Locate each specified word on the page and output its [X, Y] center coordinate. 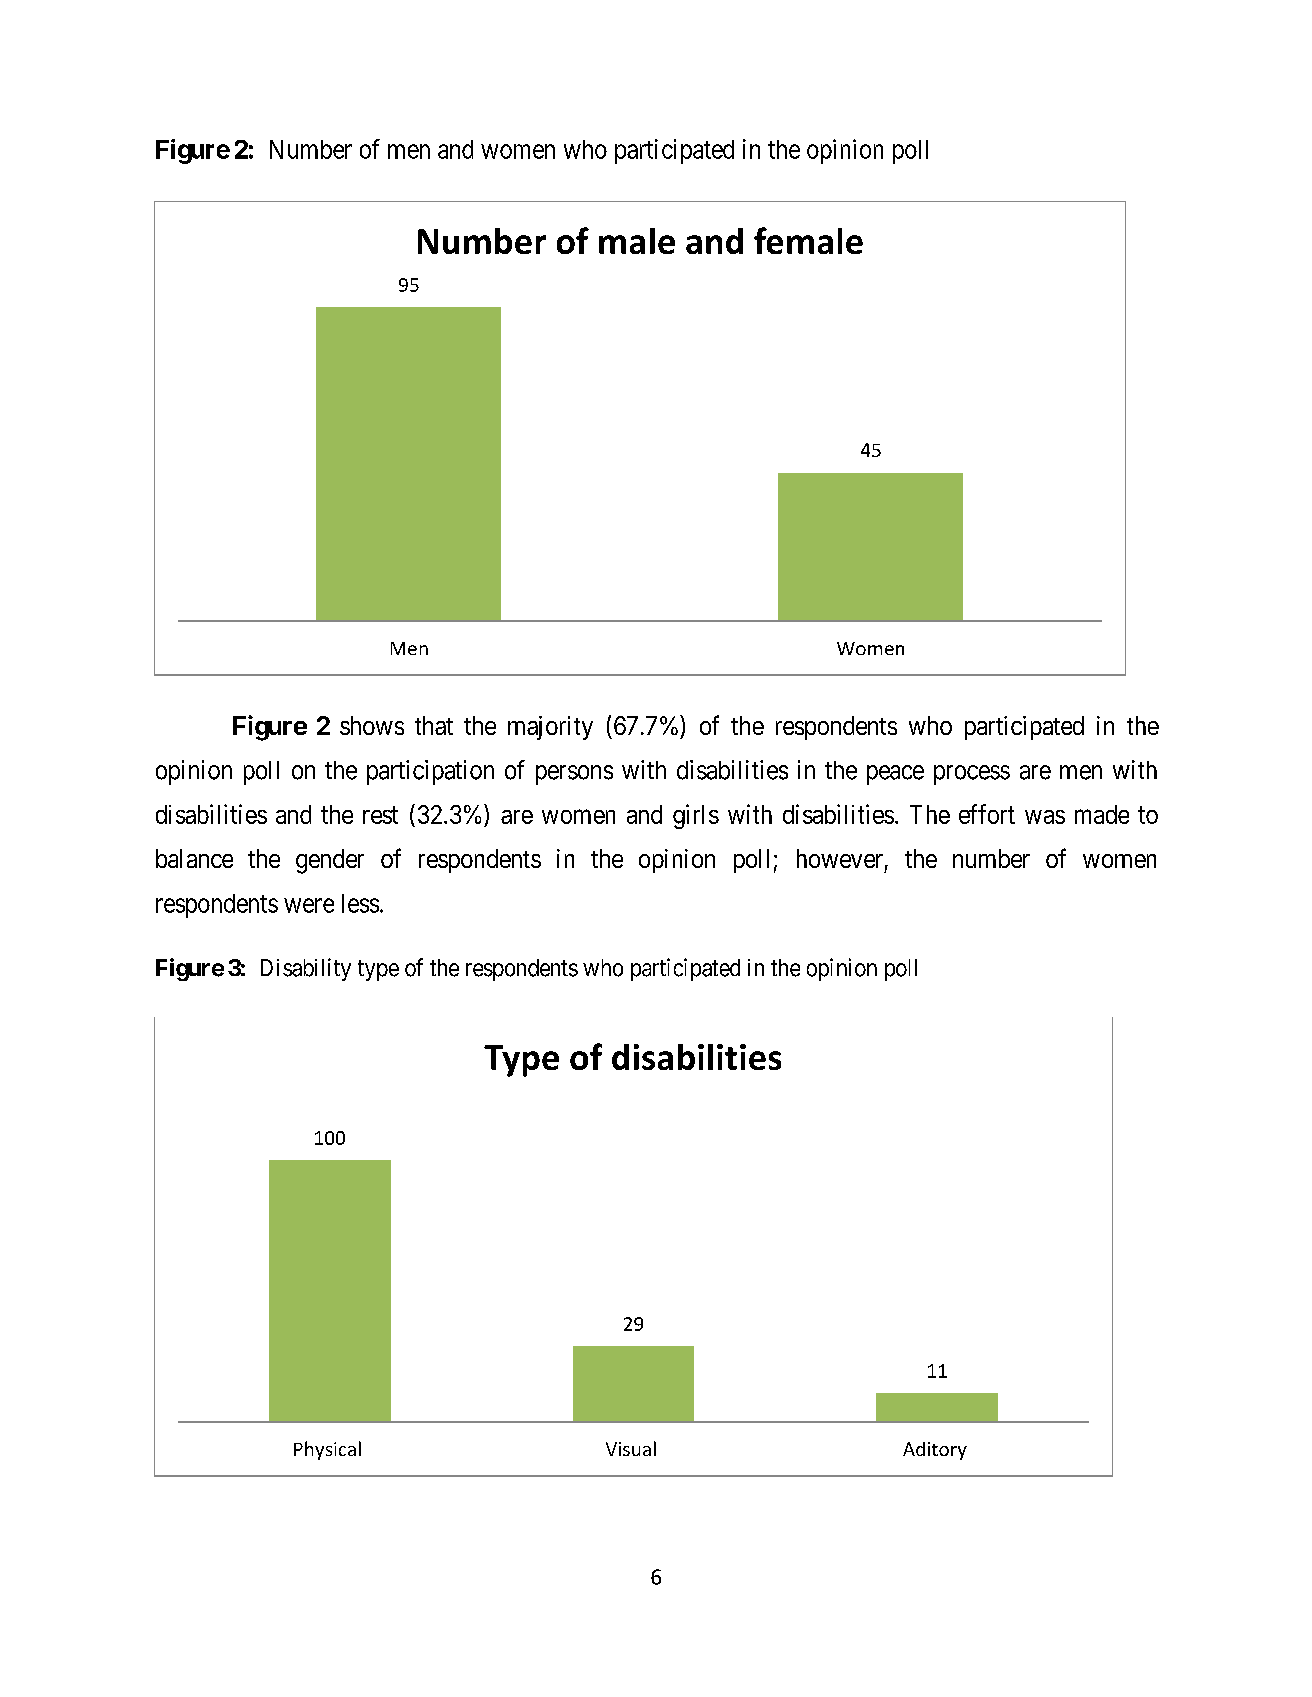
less [360, 903]
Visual [631, 1448]
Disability [306, 969]
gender [330, 861]
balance [194, 858]
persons [574, 775]
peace [895, 775]
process [972, 775]
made [1102, 814]
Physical [327, 1450]
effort [987, 814]
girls [696, 816]
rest [380, 815]
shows [372, 725]
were [309, 905]
